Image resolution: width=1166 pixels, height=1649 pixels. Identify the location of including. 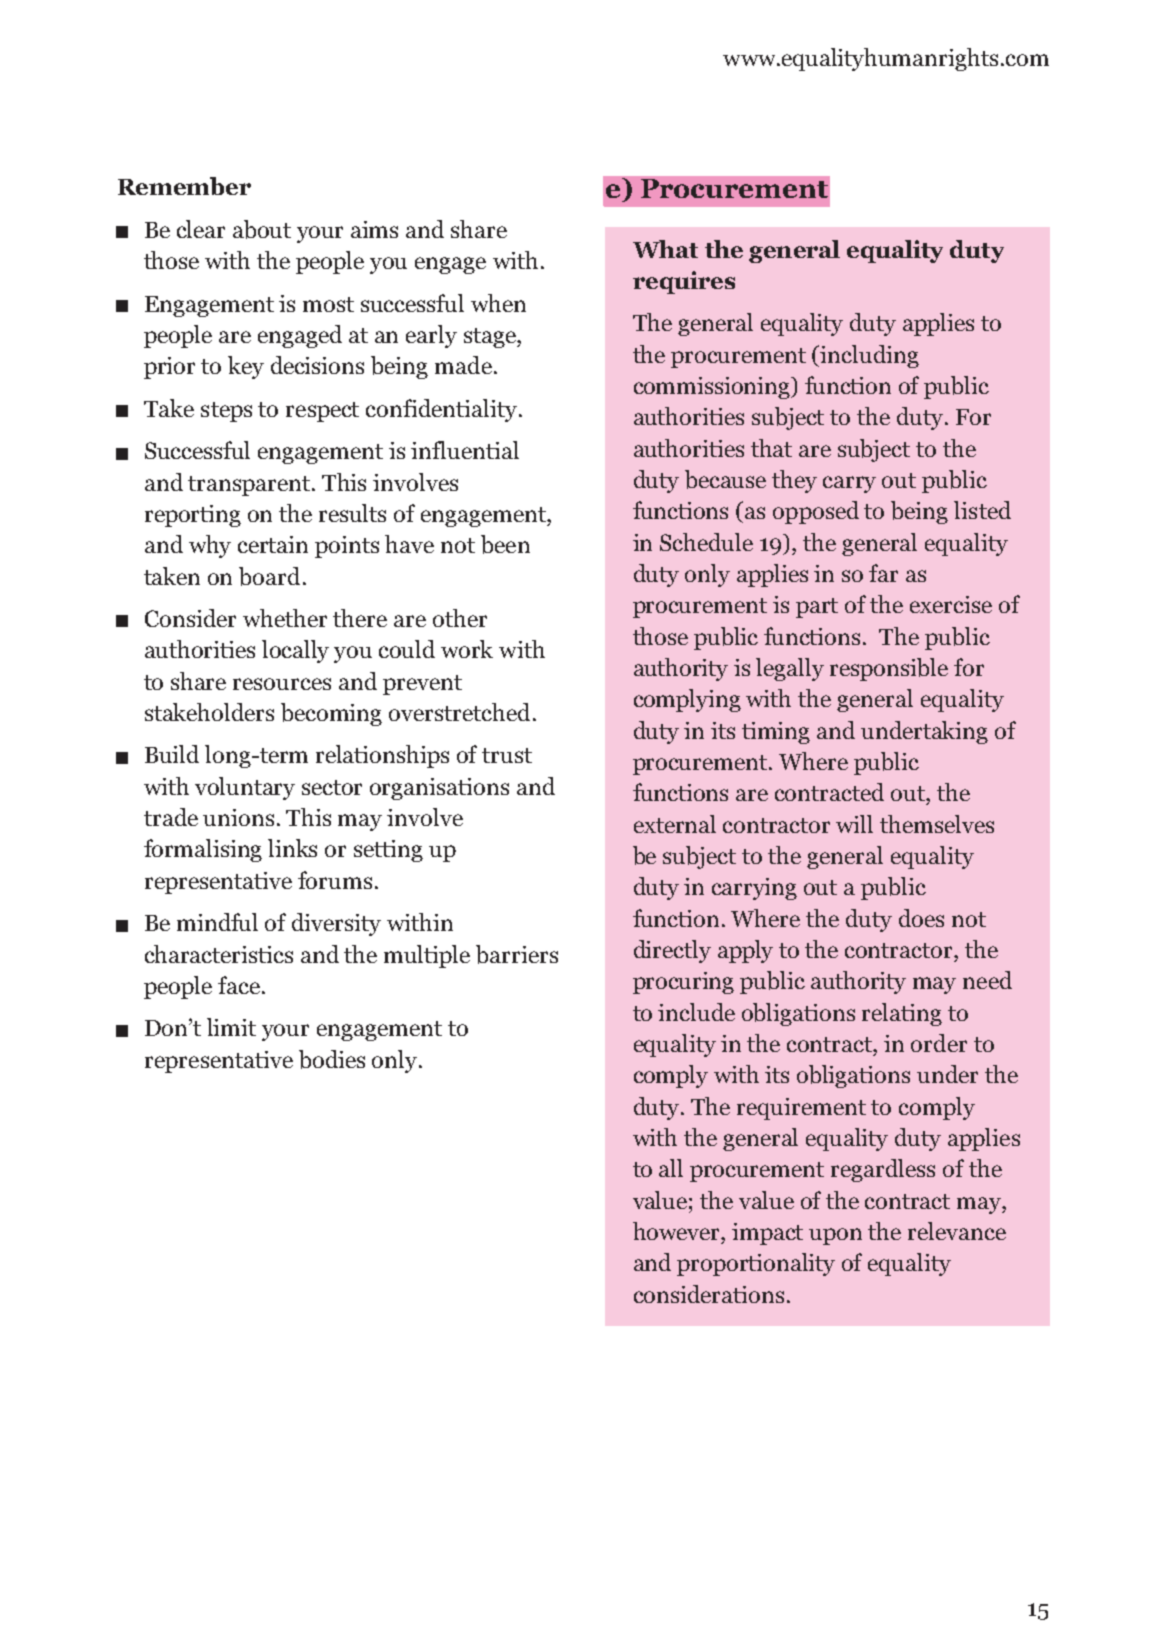
(869, 356).
